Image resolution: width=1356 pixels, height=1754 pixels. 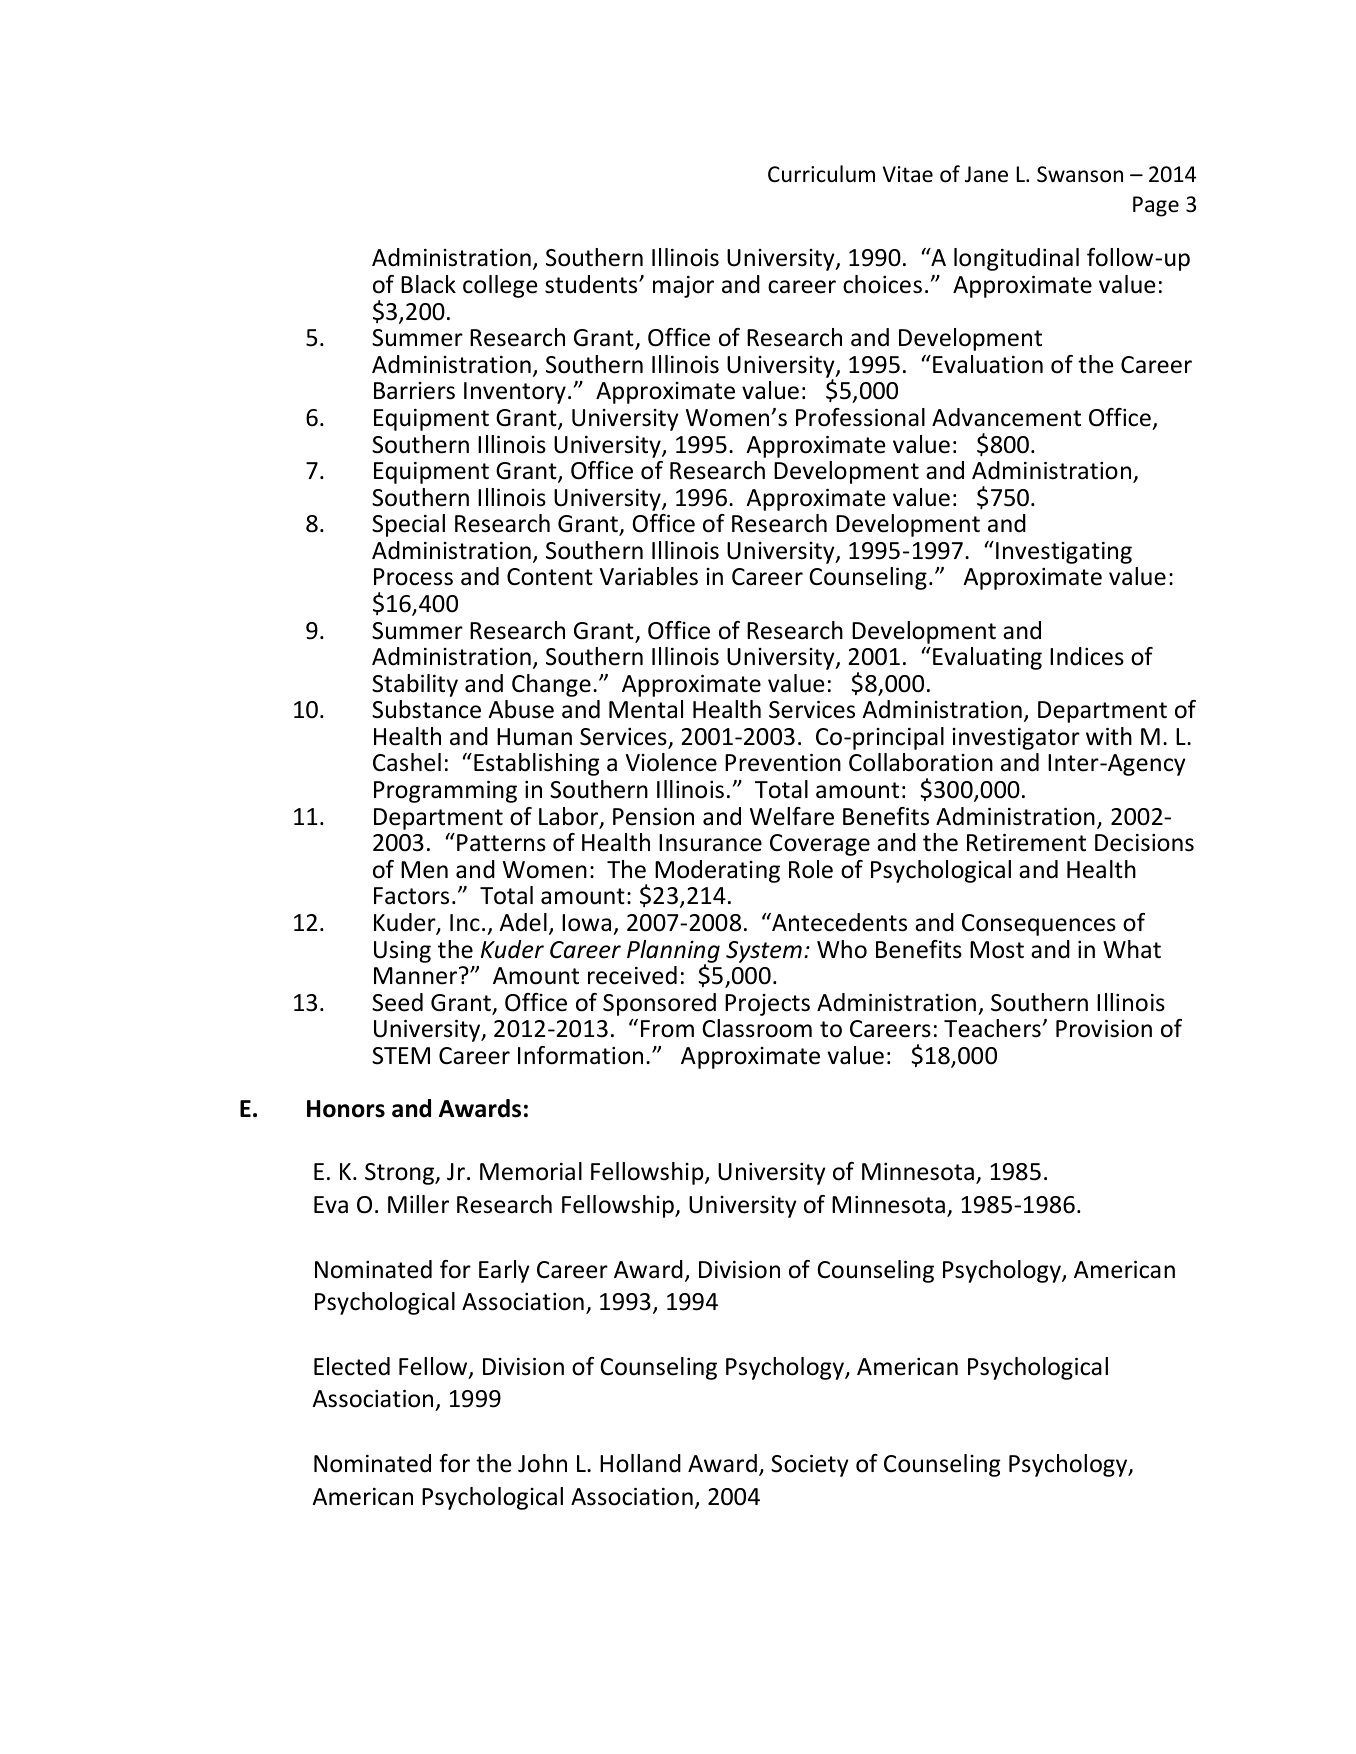 What do you see at coordinates (413, 577) in the document?
I see `Process` at bounding box center [413, 577].
